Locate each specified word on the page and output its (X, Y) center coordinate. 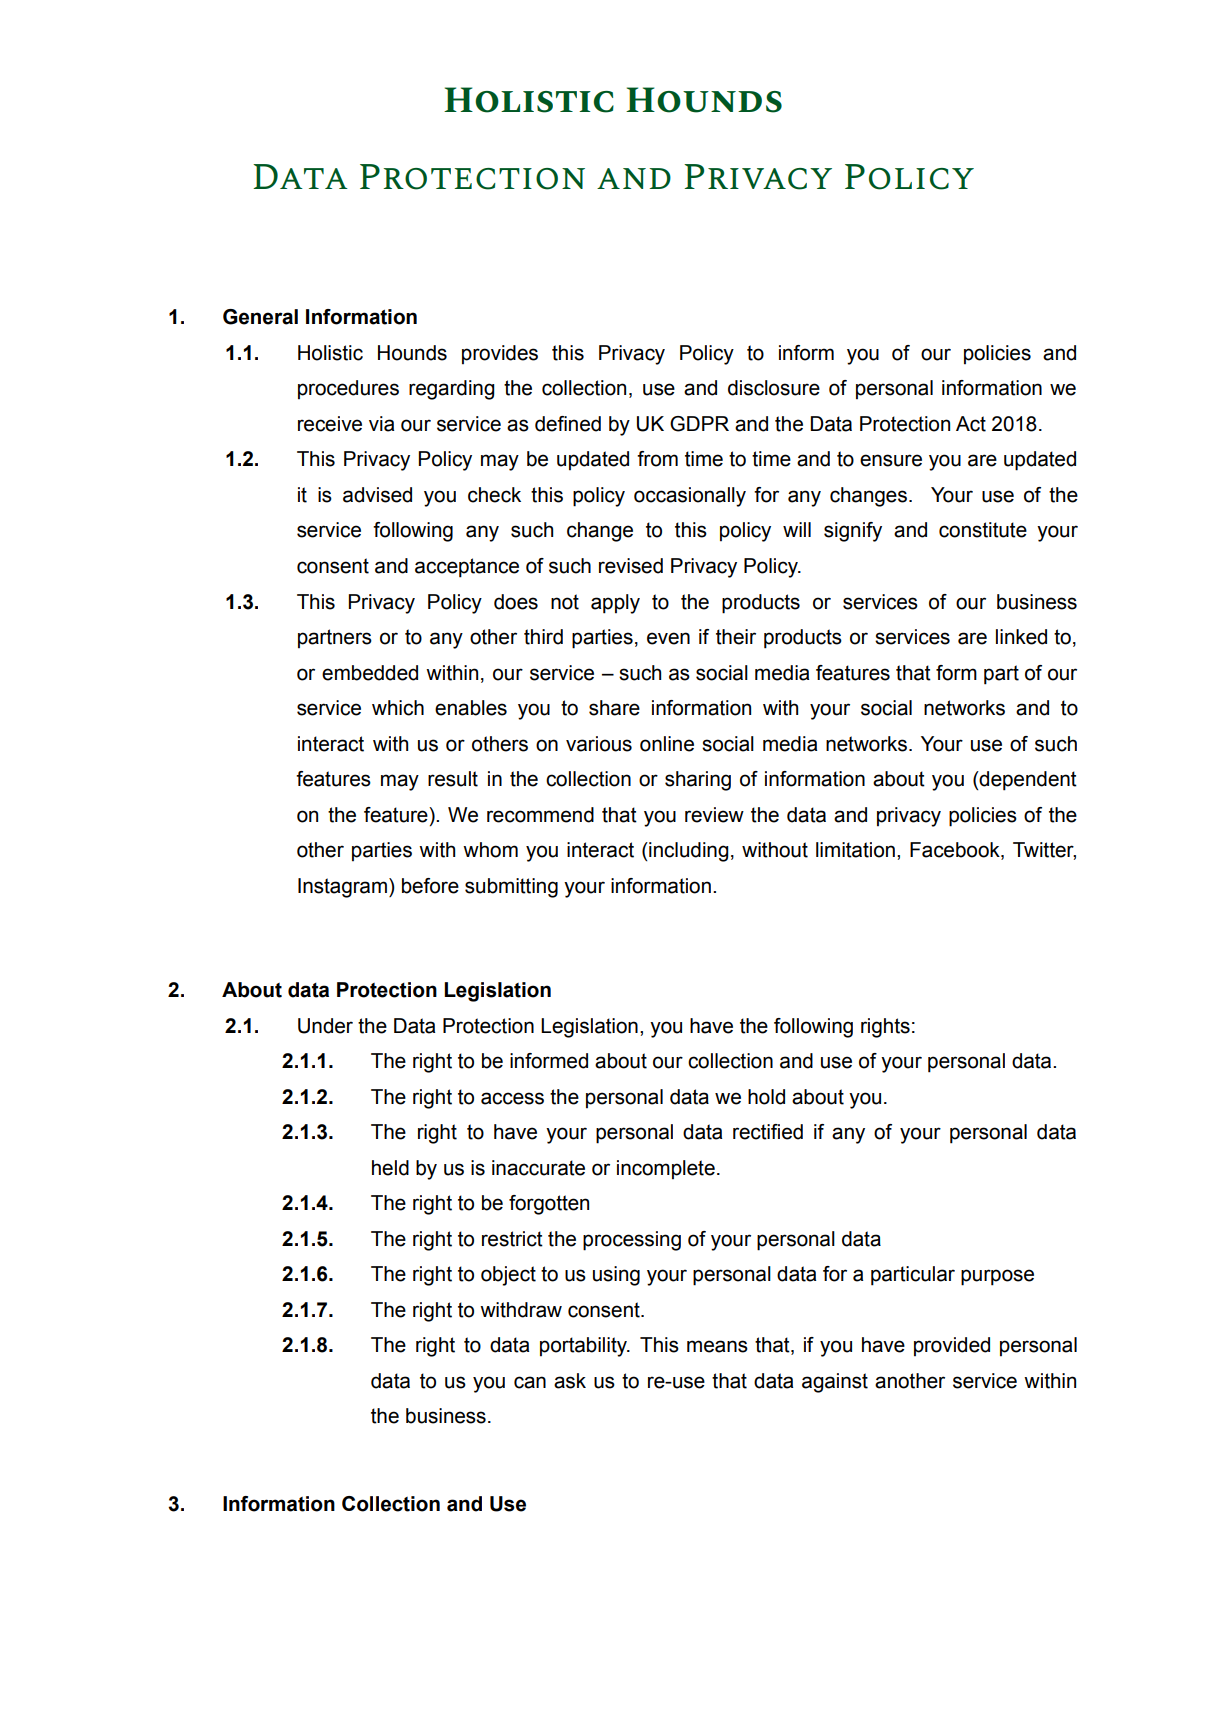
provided (952, 1346)
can (530, 1382)
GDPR (699, 424)
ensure (891, 460)
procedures (348, 389)
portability (584, 1347)
